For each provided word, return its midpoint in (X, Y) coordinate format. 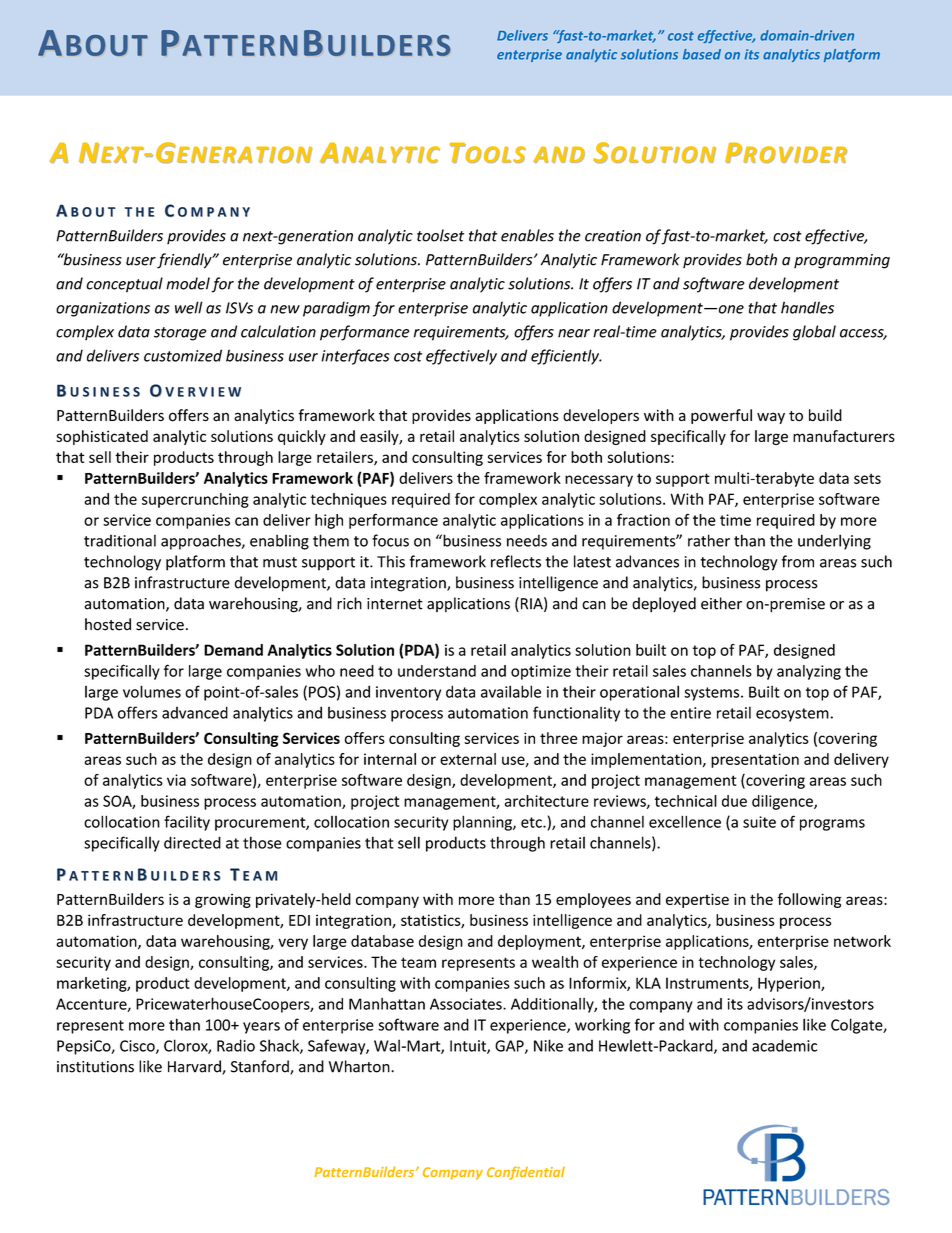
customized (183, 355)
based (702, 54)
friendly (185, 261)
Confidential (526, 1173)
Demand (233, 650)
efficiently (566, 357)
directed (192, 842)
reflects (516, 561)
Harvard (195, 1067)
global (814, 333)
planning (483, 823)
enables (527, 235)
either (721, 603)
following (809, 900)
